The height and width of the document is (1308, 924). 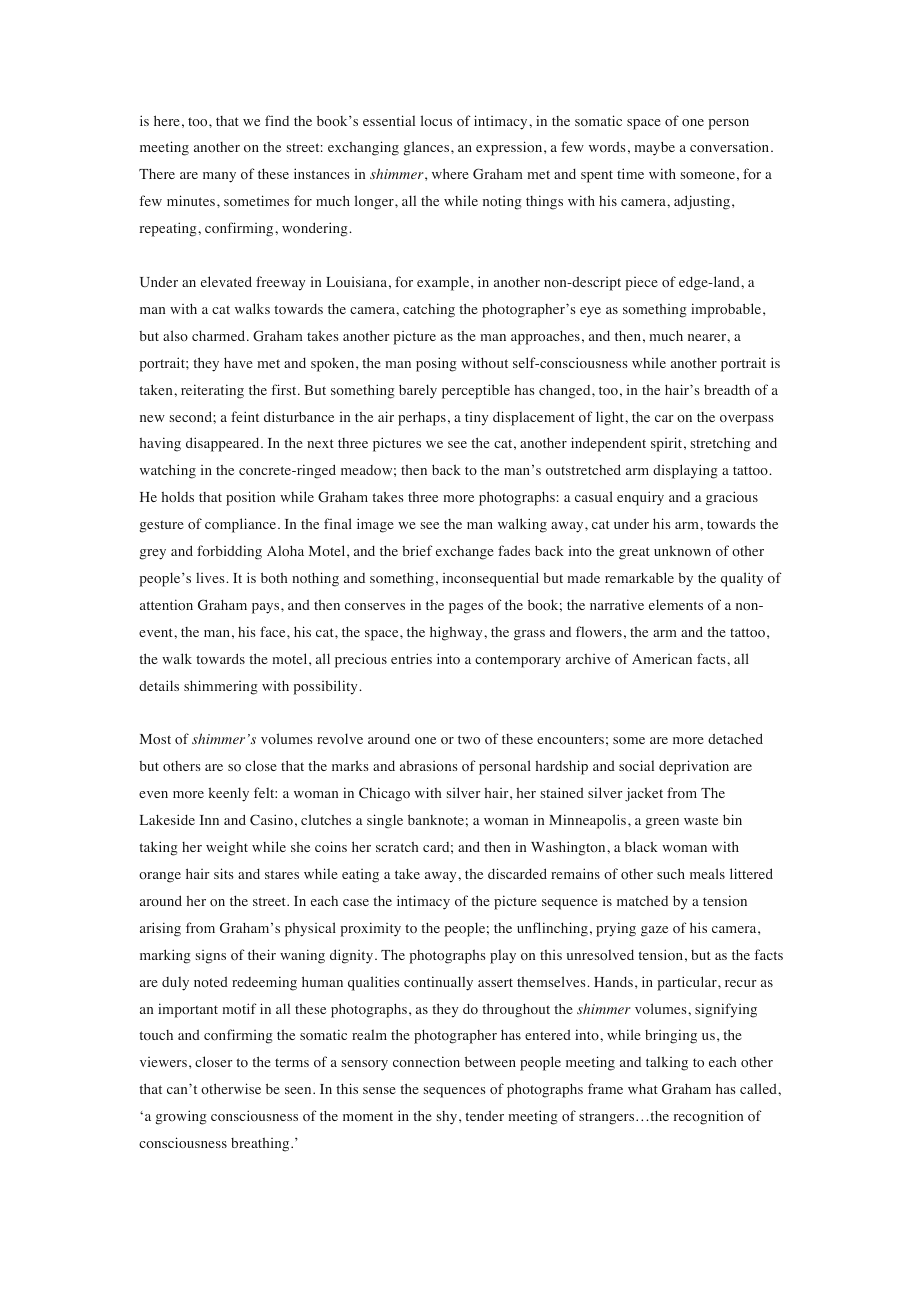 What do you see at coordinates (694, 767) in the document?
I see `deprivation` at bounding box center [694, 767].
